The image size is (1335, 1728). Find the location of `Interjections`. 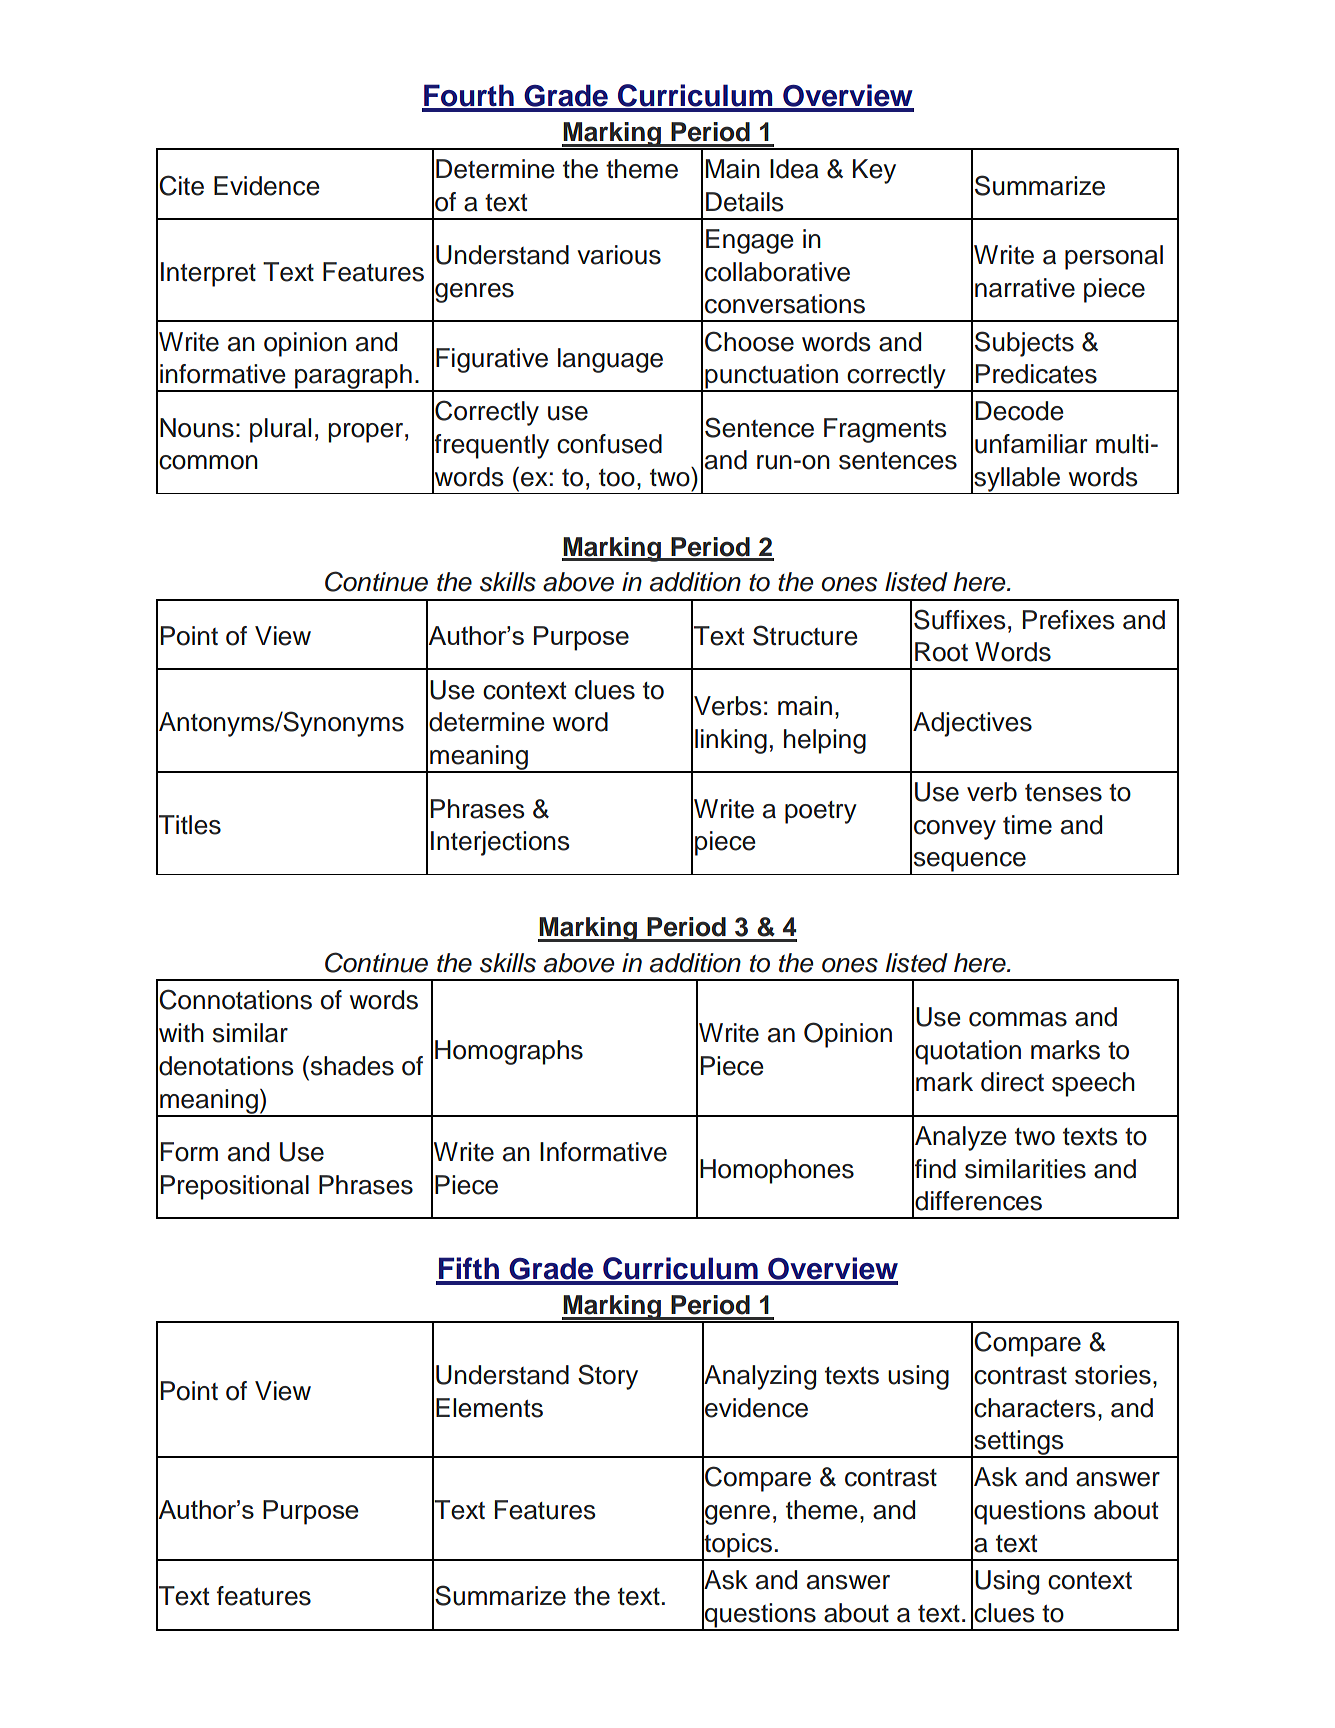

Interjections is located at coordinates (500, 843).
